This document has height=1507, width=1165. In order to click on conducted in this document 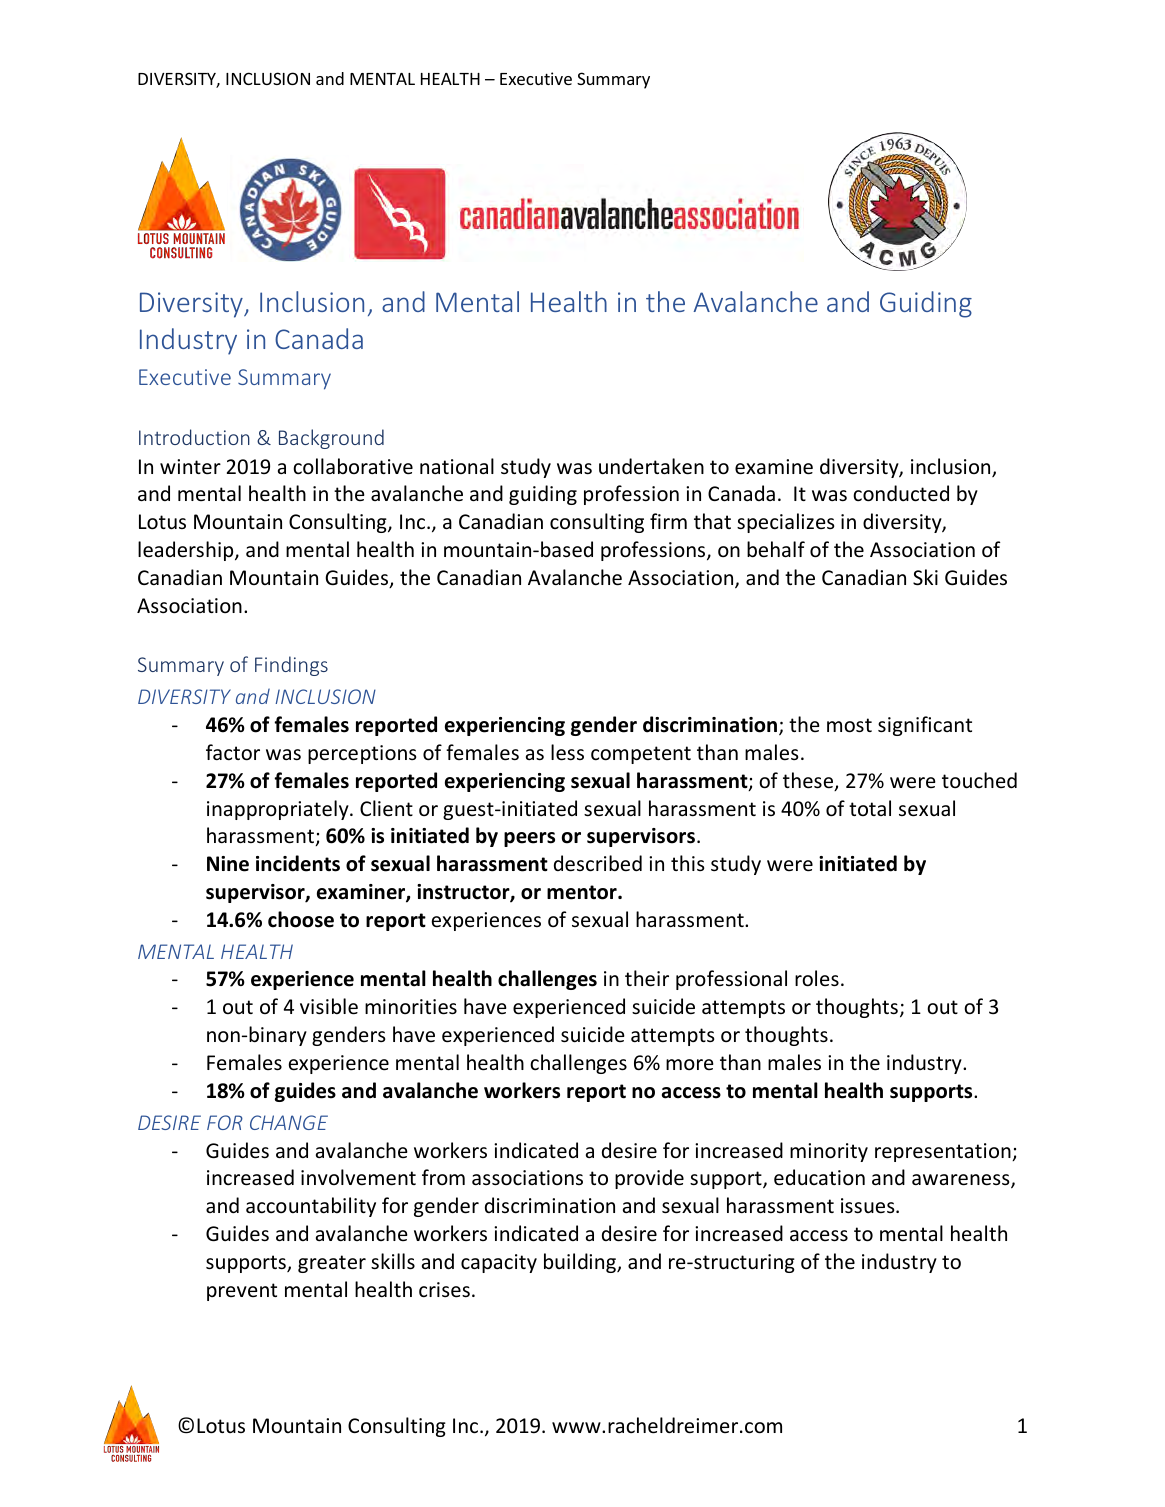, I will do `click(901, 493)`.
